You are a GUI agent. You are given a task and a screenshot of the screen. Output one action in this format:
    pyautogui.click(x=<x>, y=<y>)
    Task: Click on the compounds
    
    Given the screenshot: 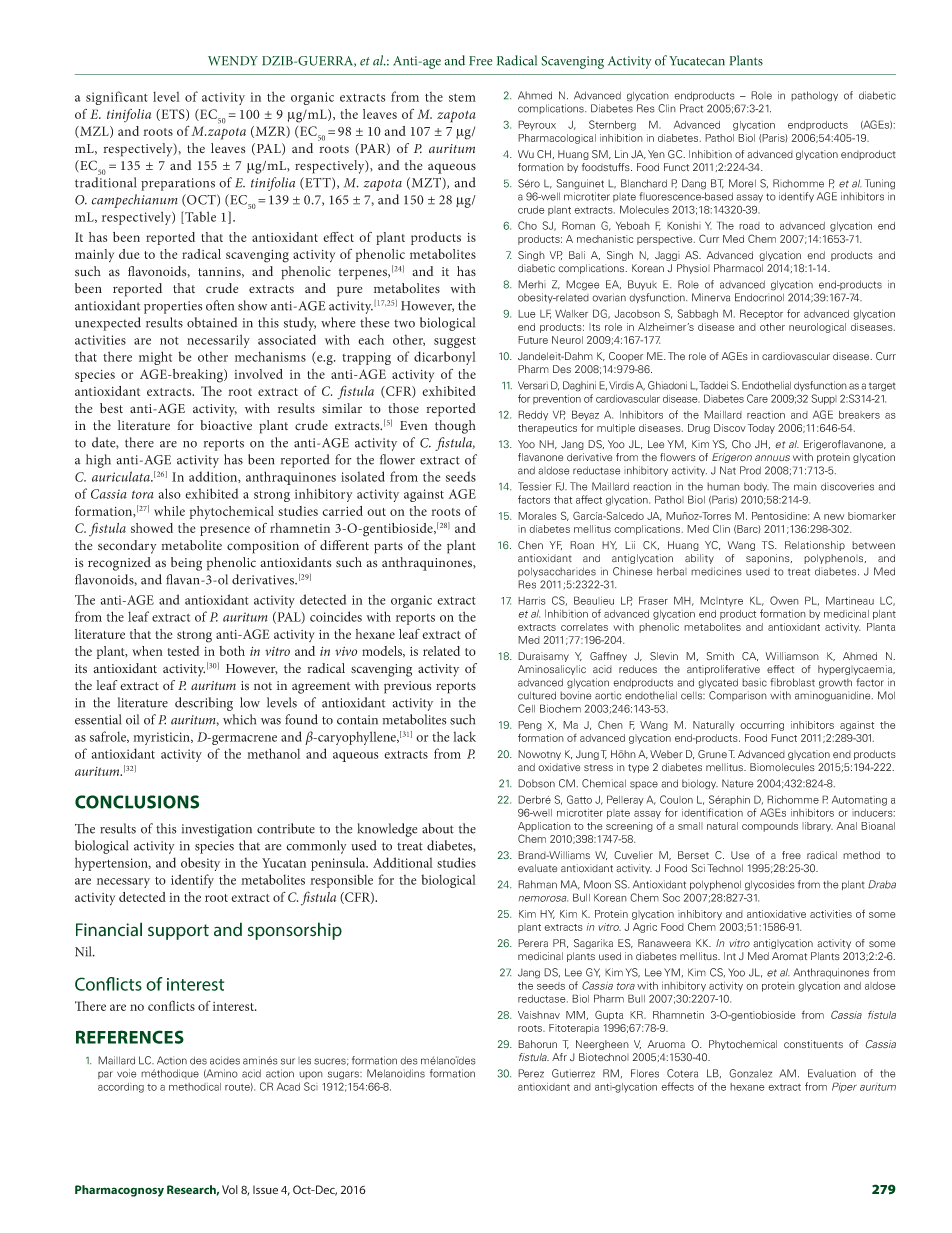 What is the action you would take?
    pyautogui.click(x=770, y=827)
